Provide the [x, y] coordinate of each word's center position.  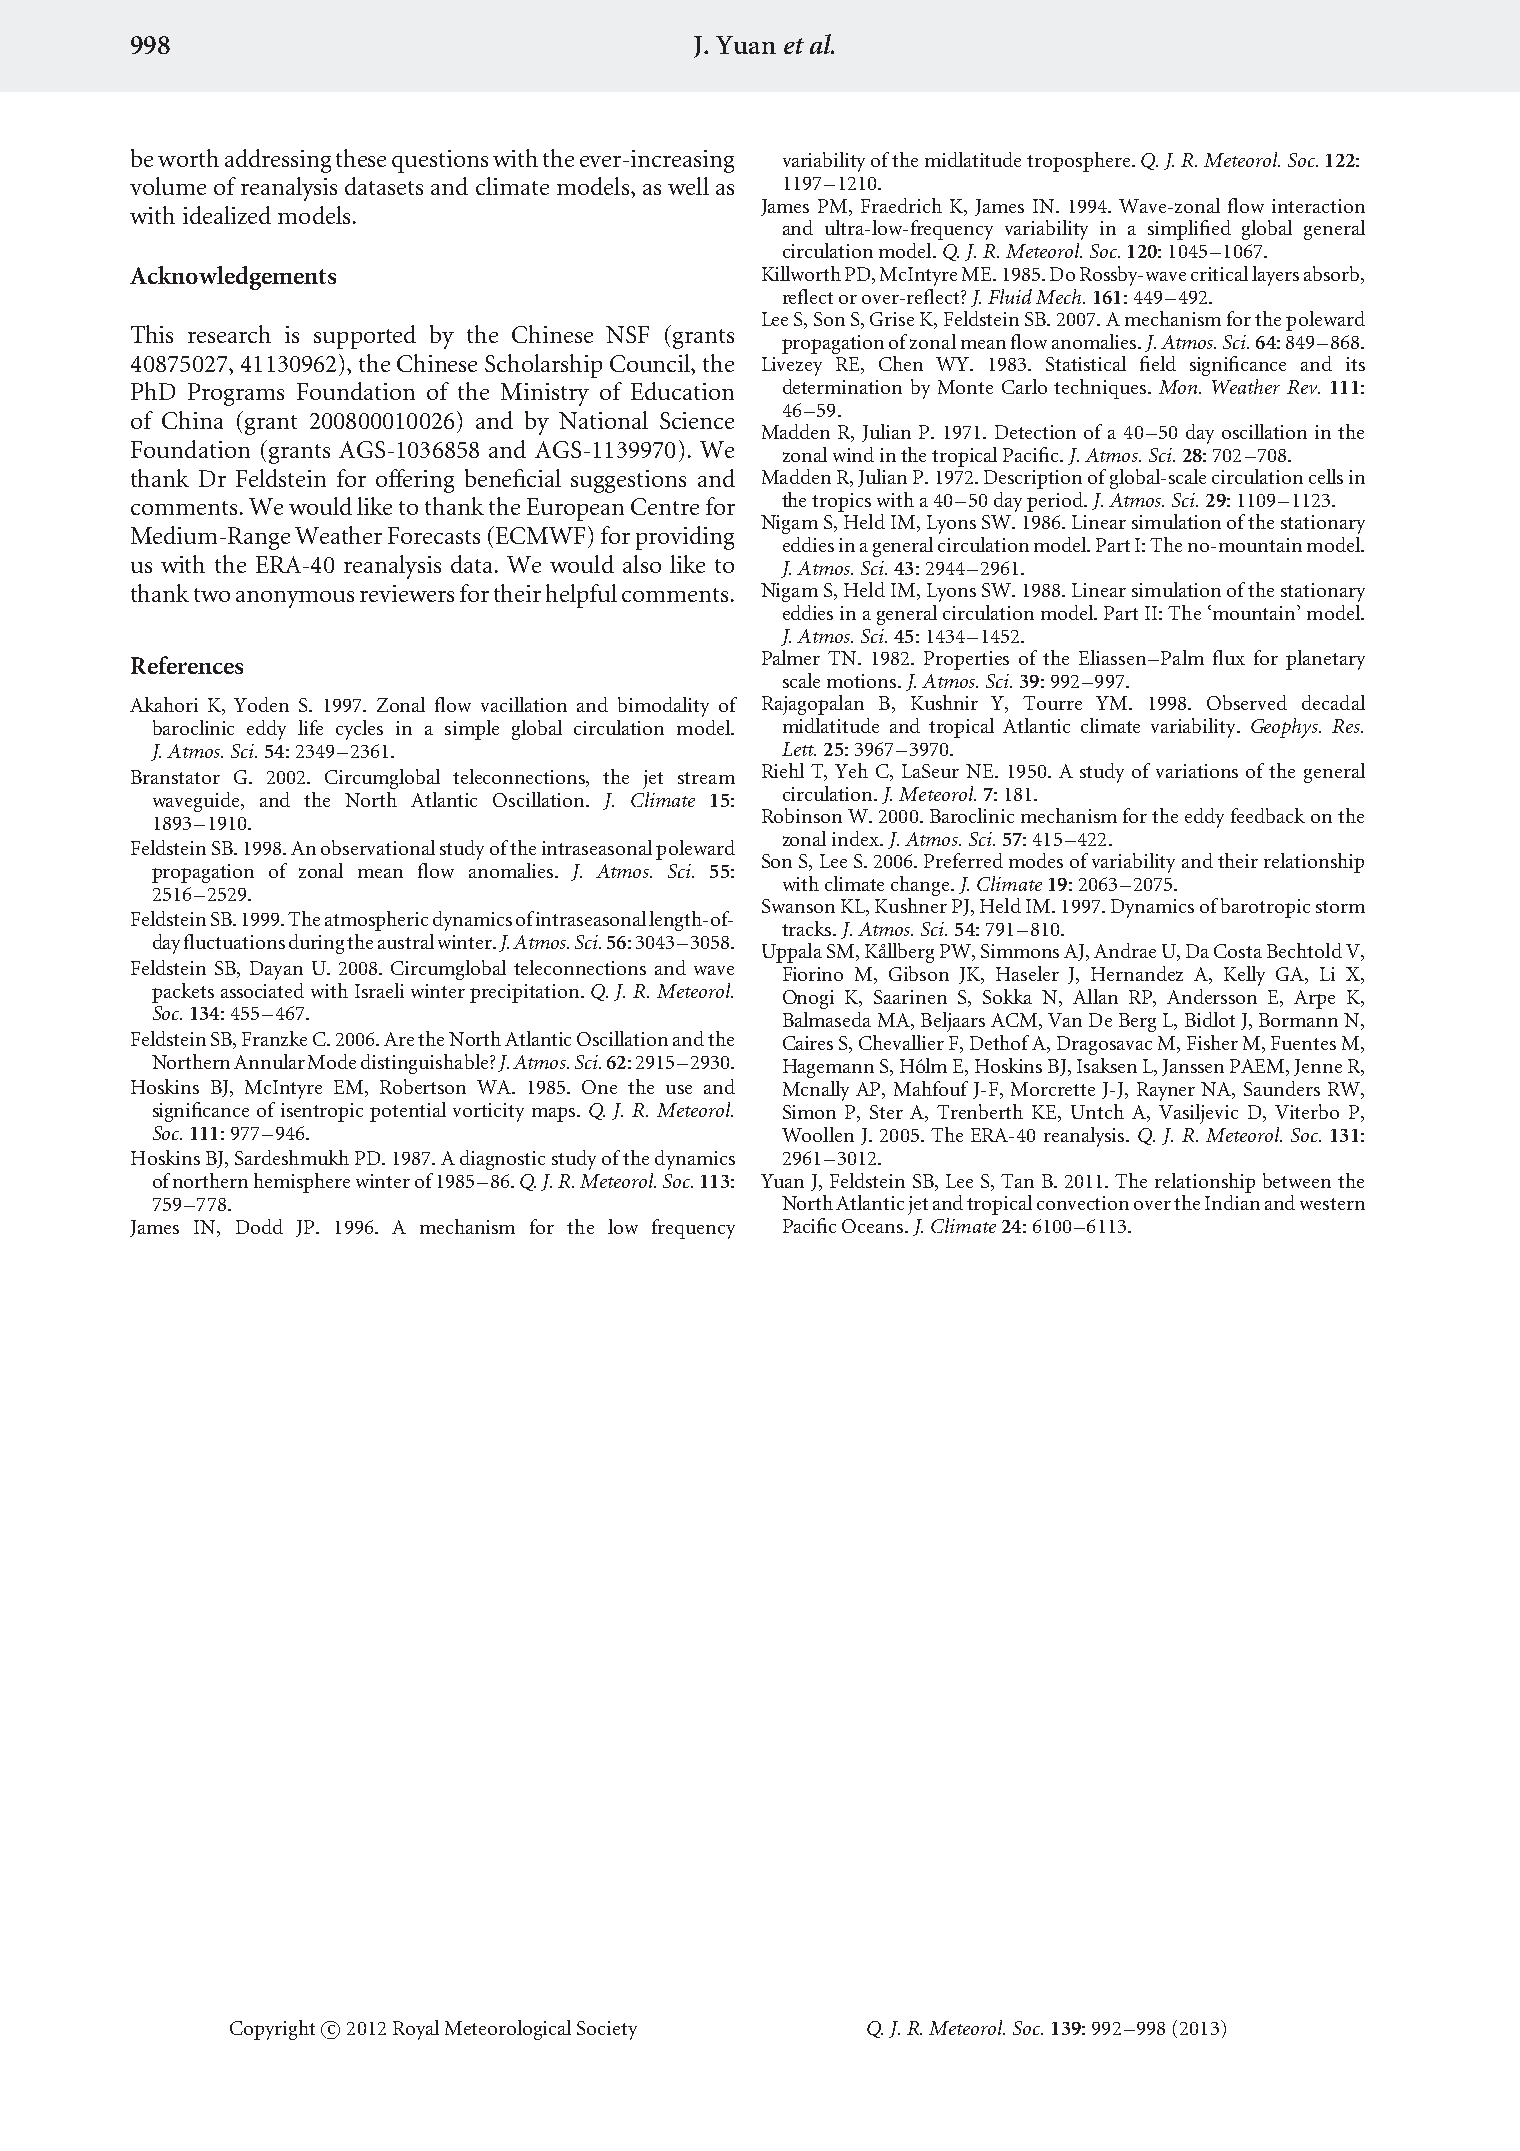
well [688, 186]
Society [607, 2030]
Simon [809, 1112]
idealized [227, 215]
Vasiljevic [1198, 1114]
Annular [269, 1061]
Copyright [272, 2030]
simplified [1189, 230]
